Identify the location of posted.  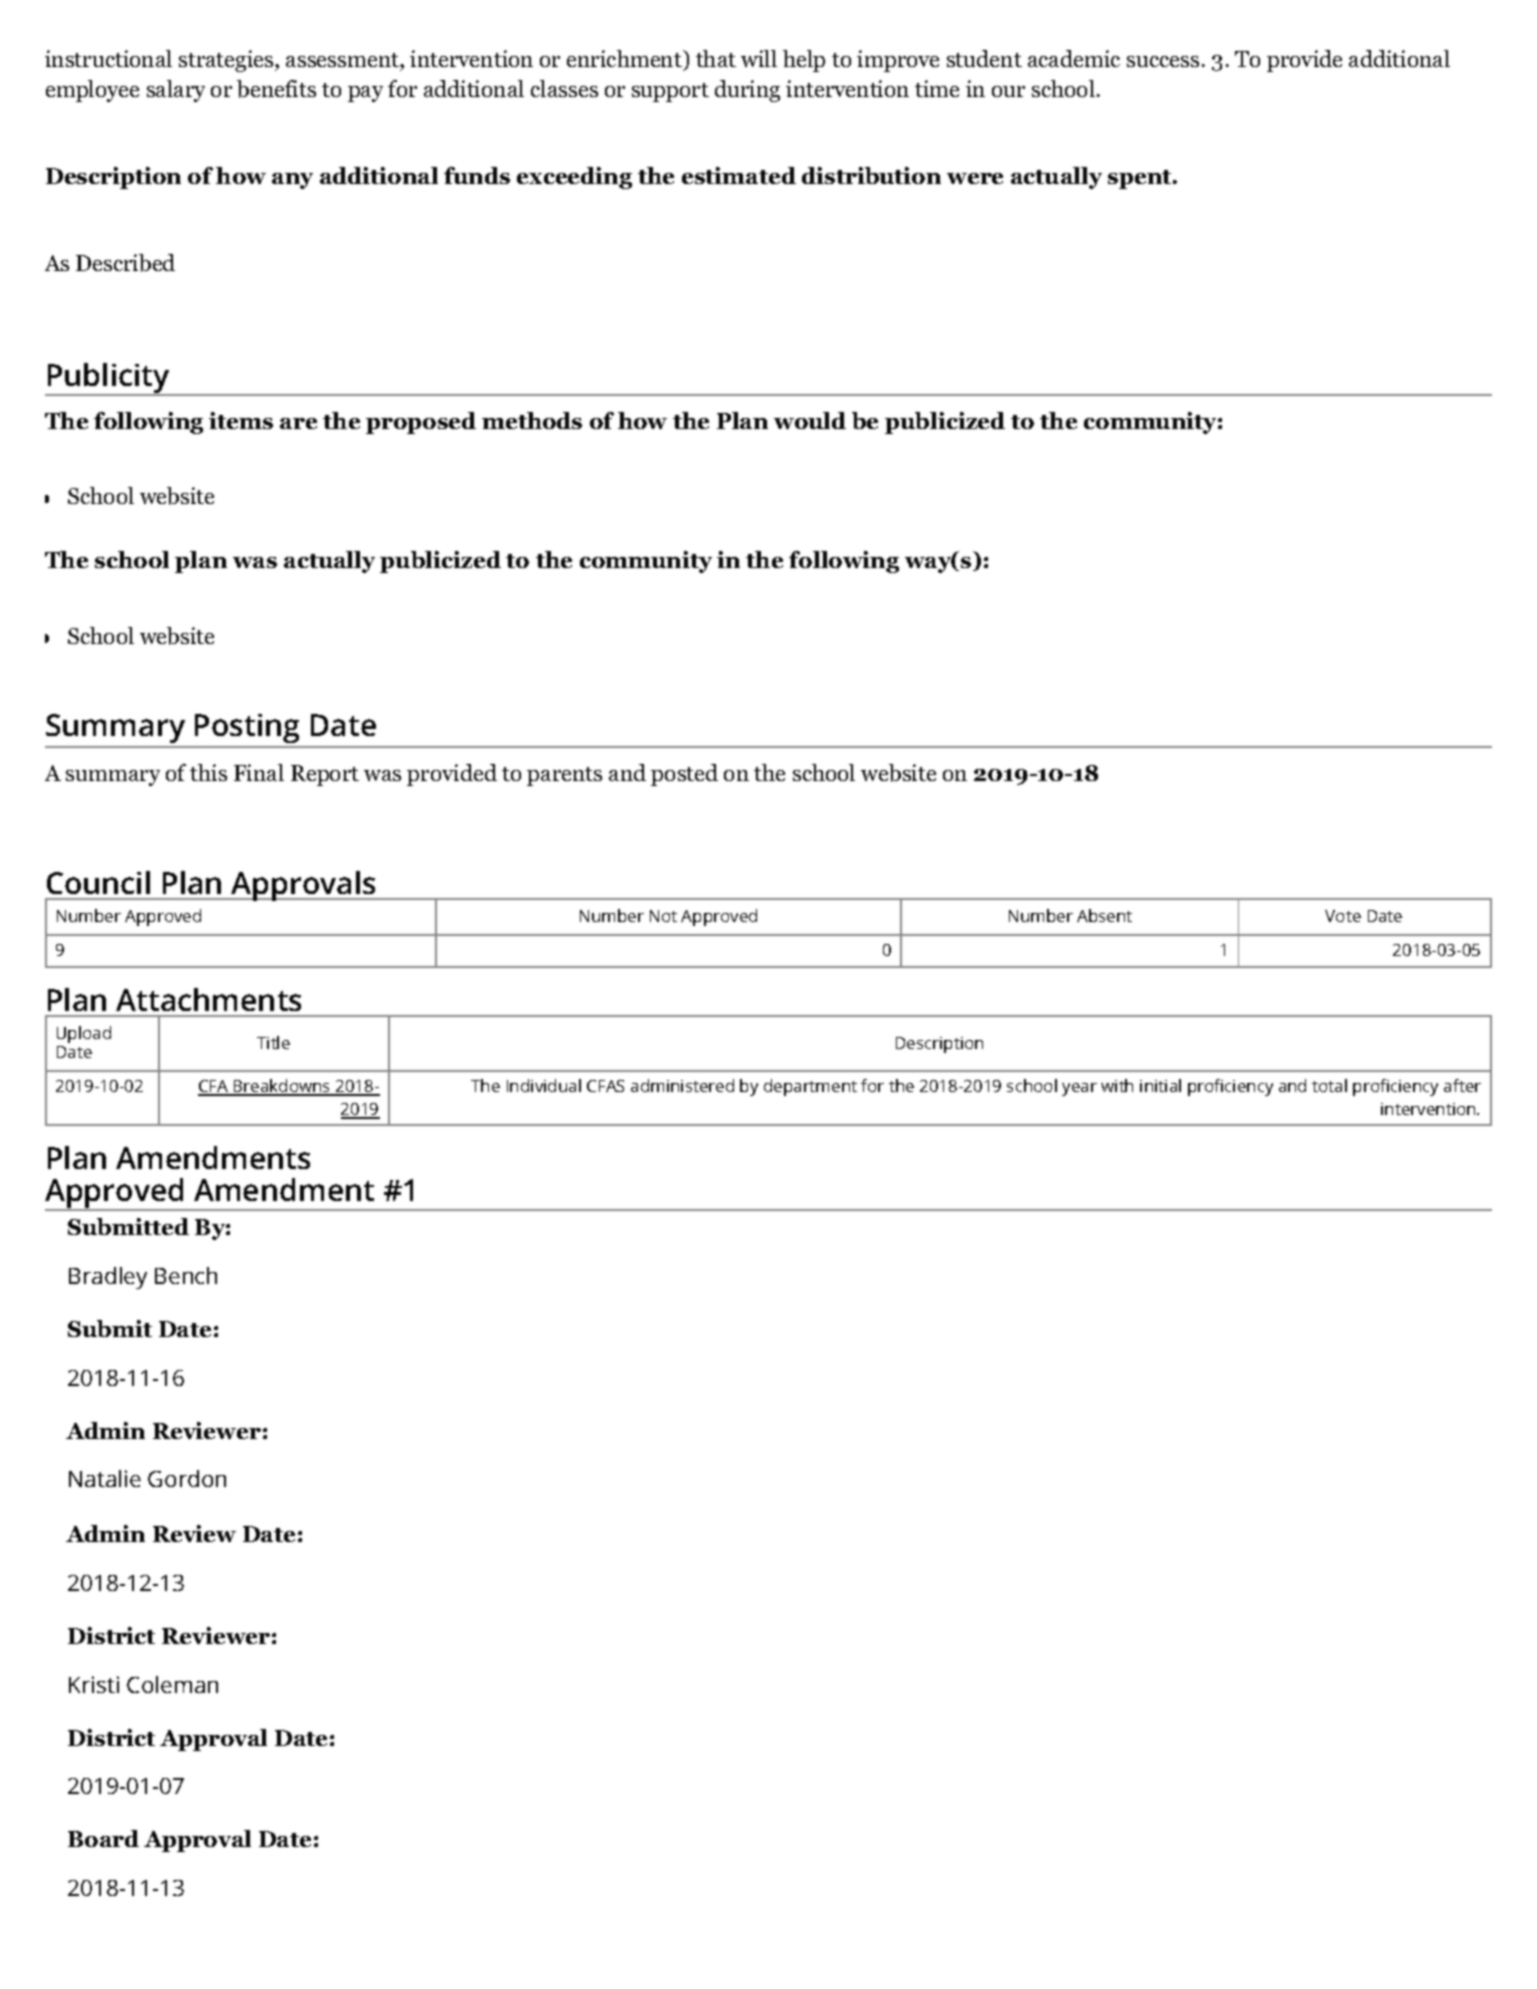
(684, 775).
